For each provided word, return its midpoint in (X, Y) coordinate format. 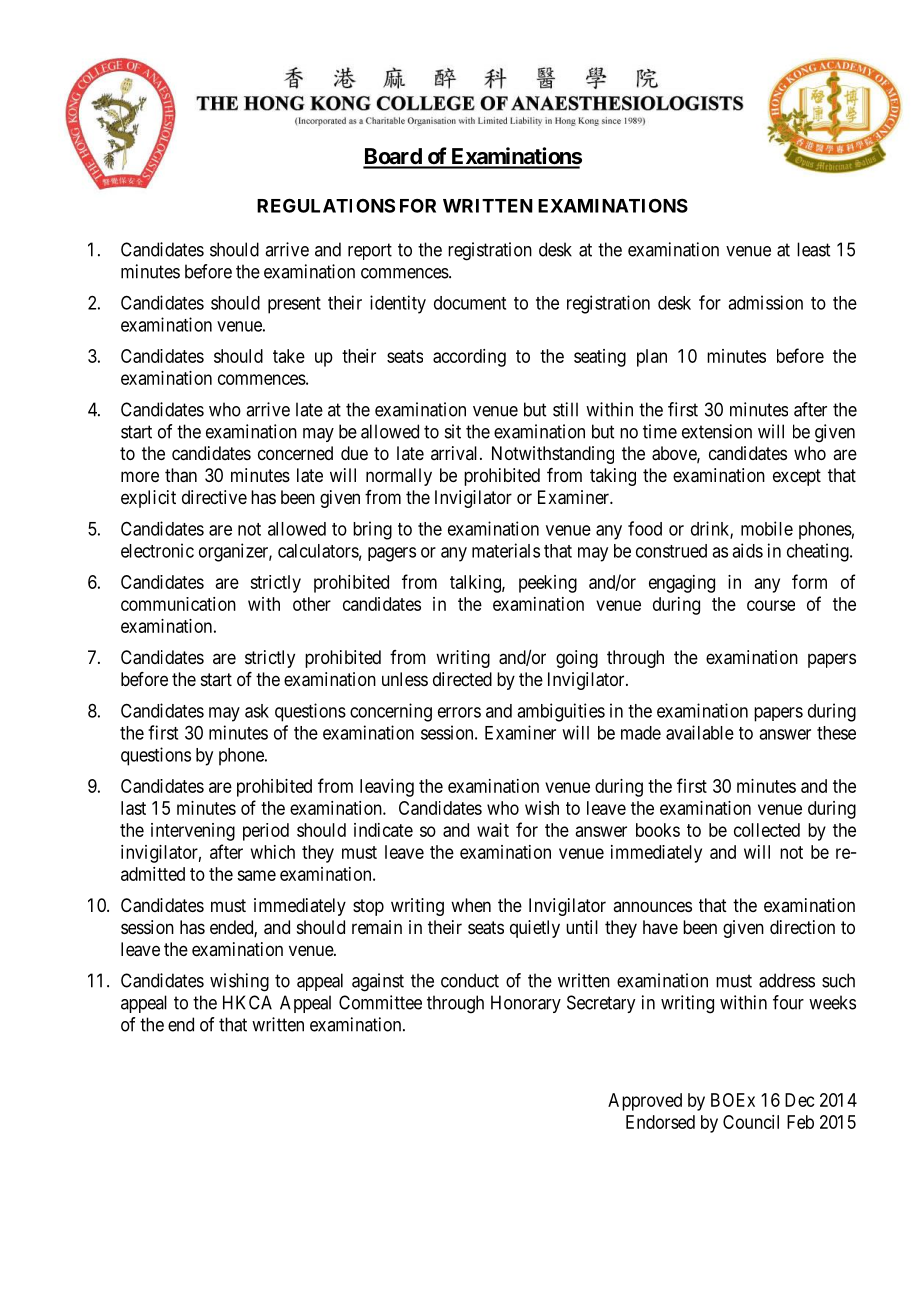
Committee (380, 1002)
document (470, 303)
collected (767, 830)
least (813, 249)
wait (493, 830)
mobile (767, 528)
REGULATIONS (326, 205)
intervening (193, 832)
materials (506, 550)
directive (214, 497)
